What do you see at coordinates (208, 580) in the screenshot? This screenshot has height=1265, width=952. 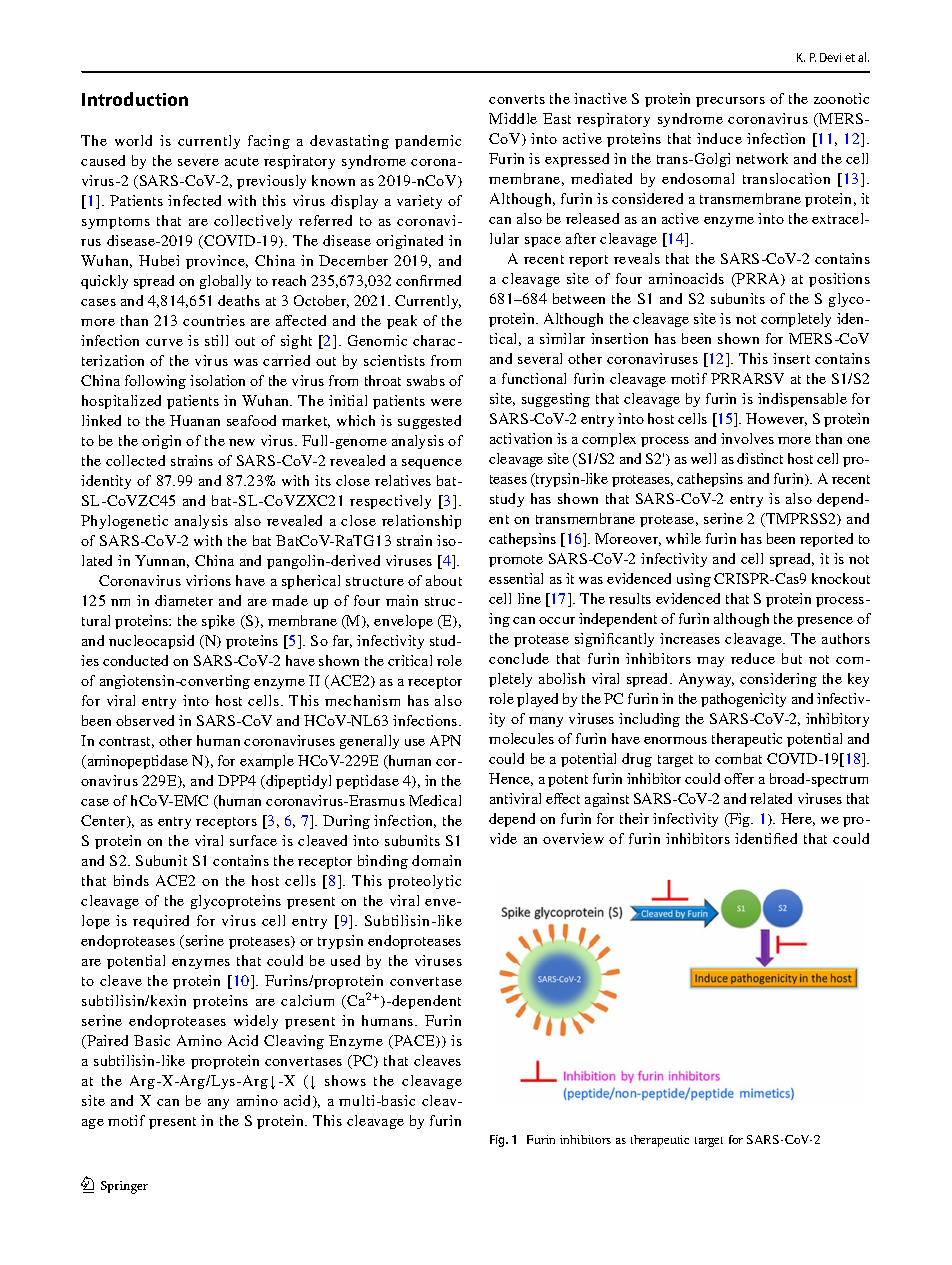 I see `virions` at bounding box center [208, 580].
